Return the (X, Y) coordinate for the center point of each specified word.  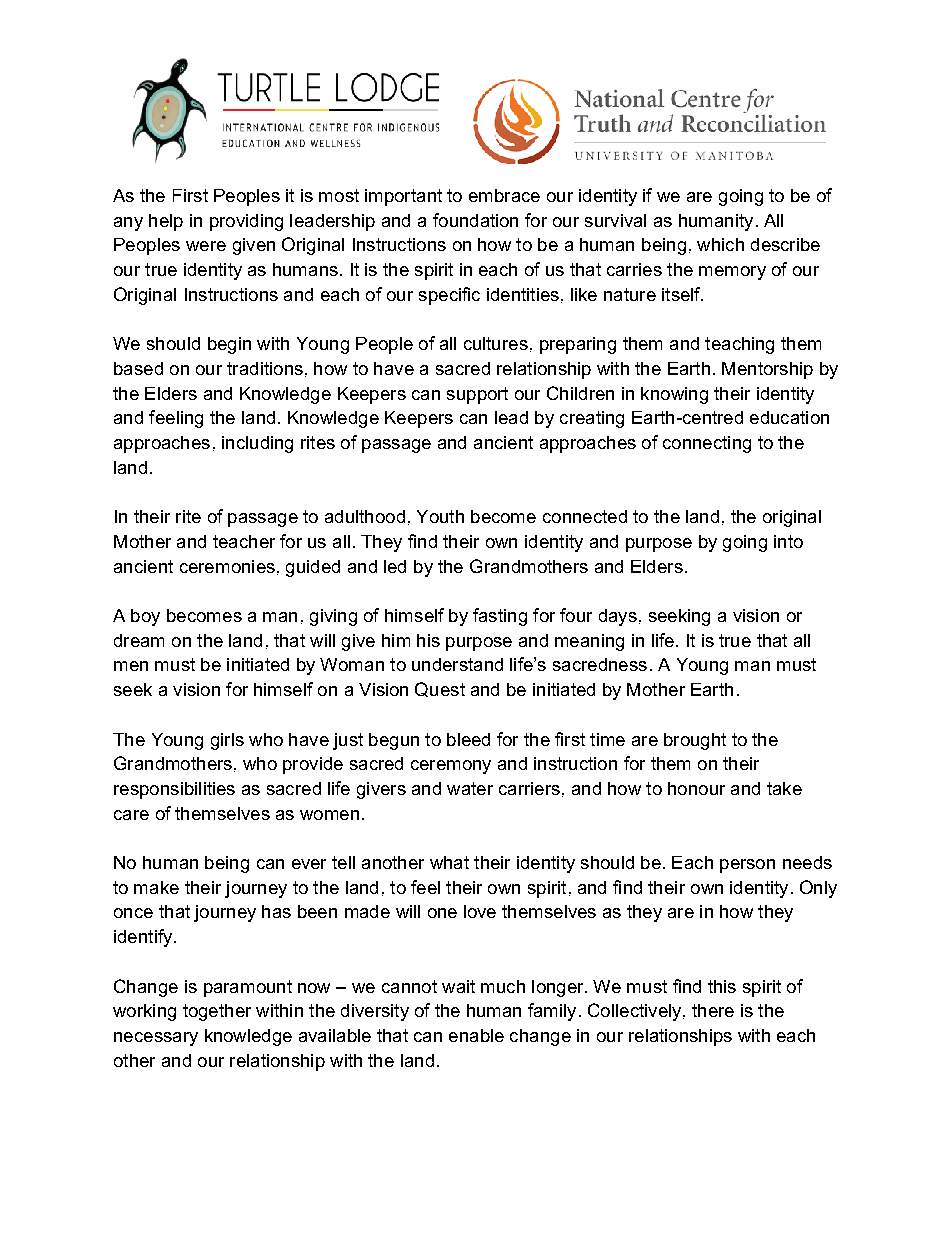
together (217, 1012)
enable (476, 1035)
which (720, 244)
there (713, 1010)
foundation (475, 220)
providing (246, 222)
